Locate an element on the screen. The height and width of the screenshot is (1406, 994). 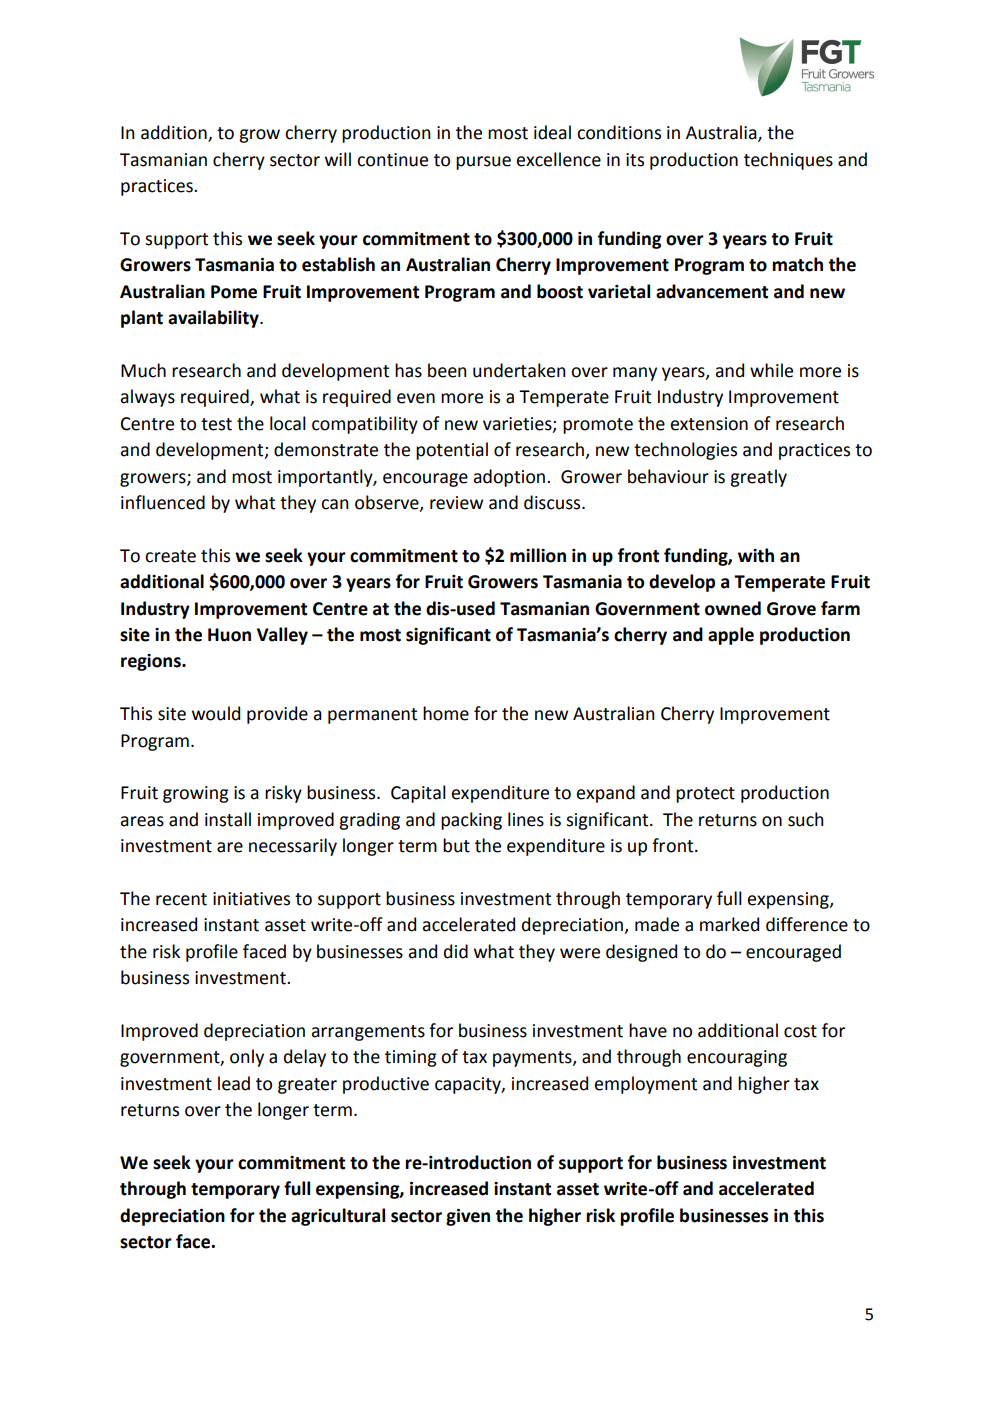
greatly is located at coordinates (758, 478).
